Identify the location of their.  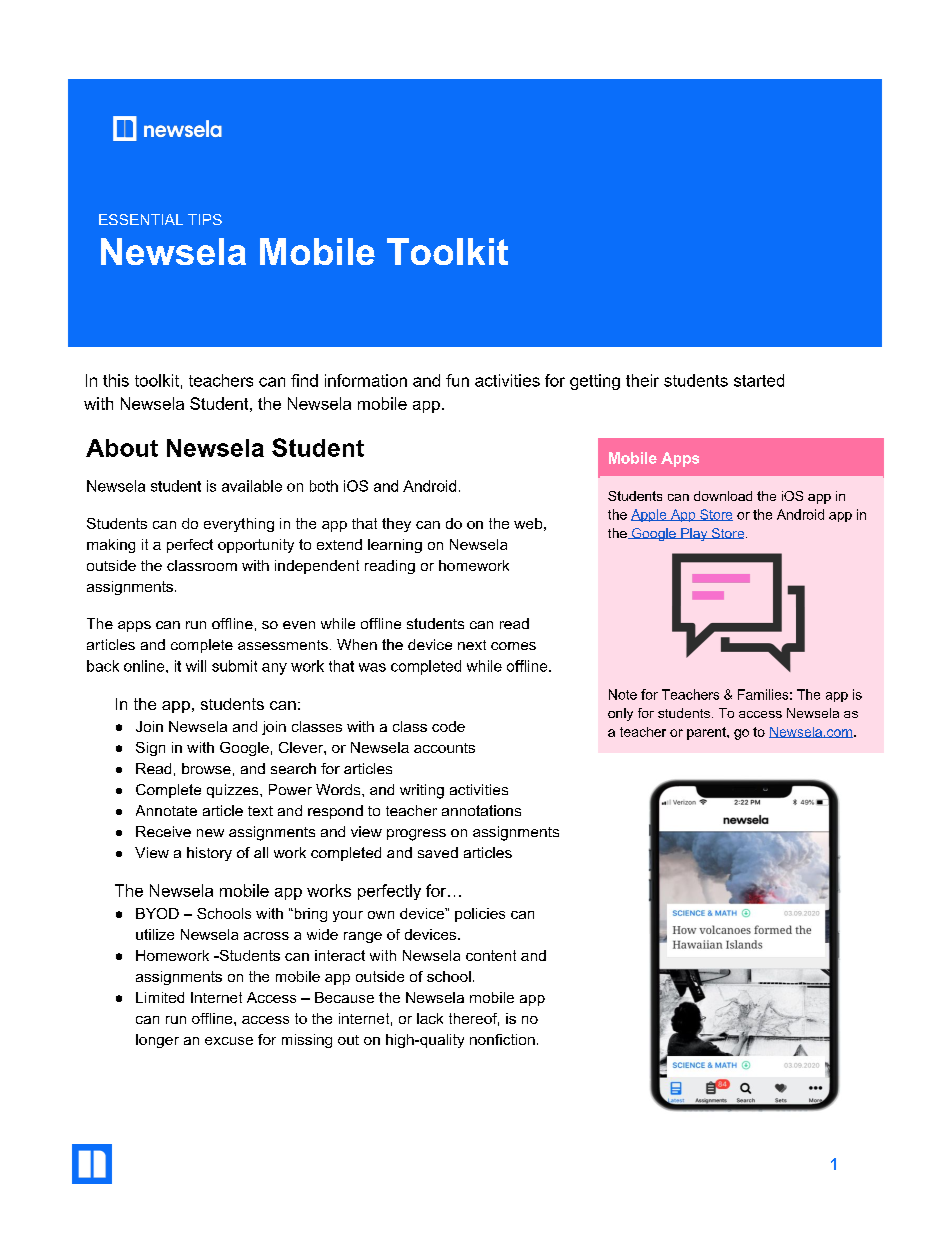
(642, 380).
